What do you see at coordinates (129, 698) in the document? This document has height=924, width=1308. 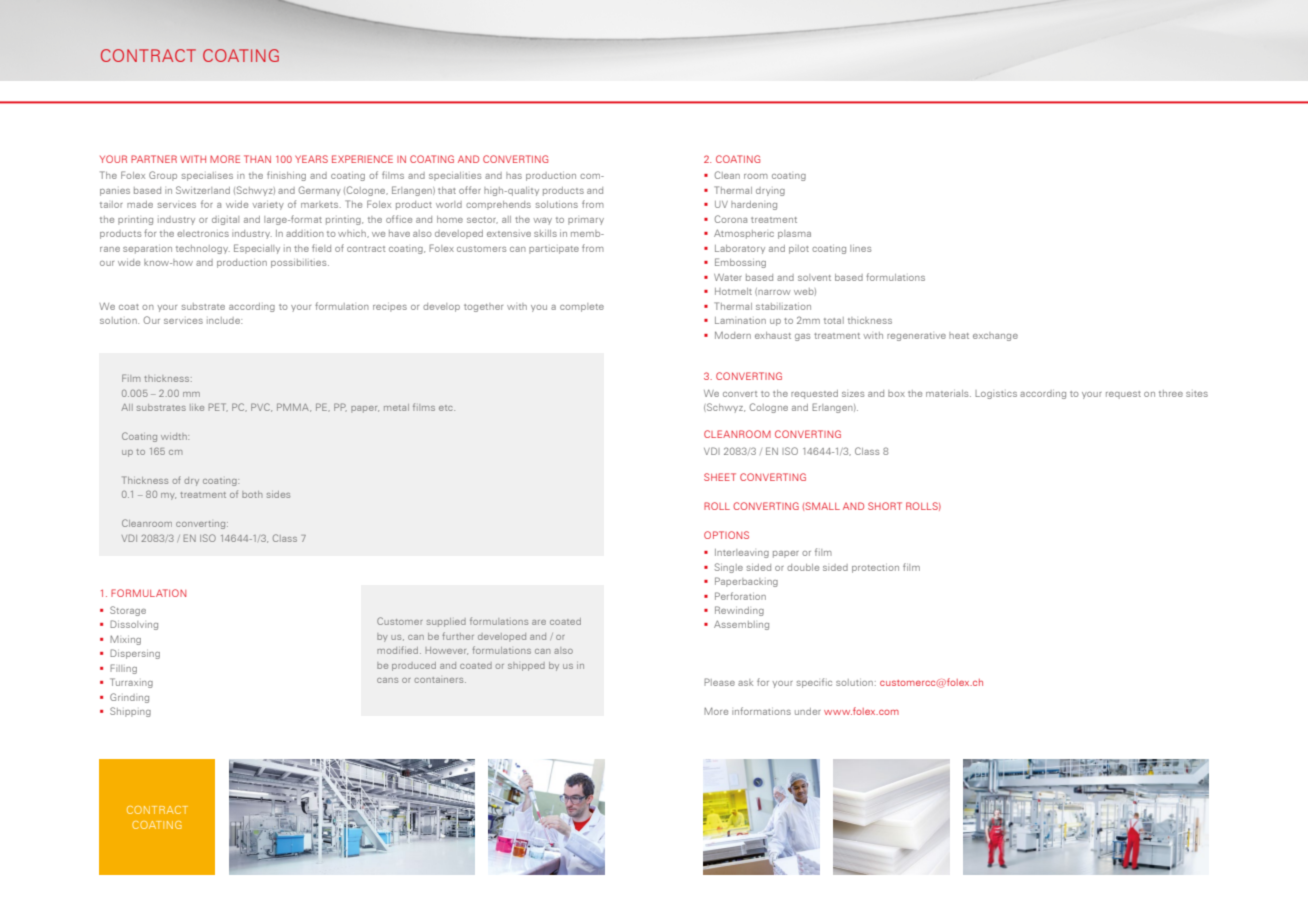 I see `Grinding` at bounding box center [129, 698].
